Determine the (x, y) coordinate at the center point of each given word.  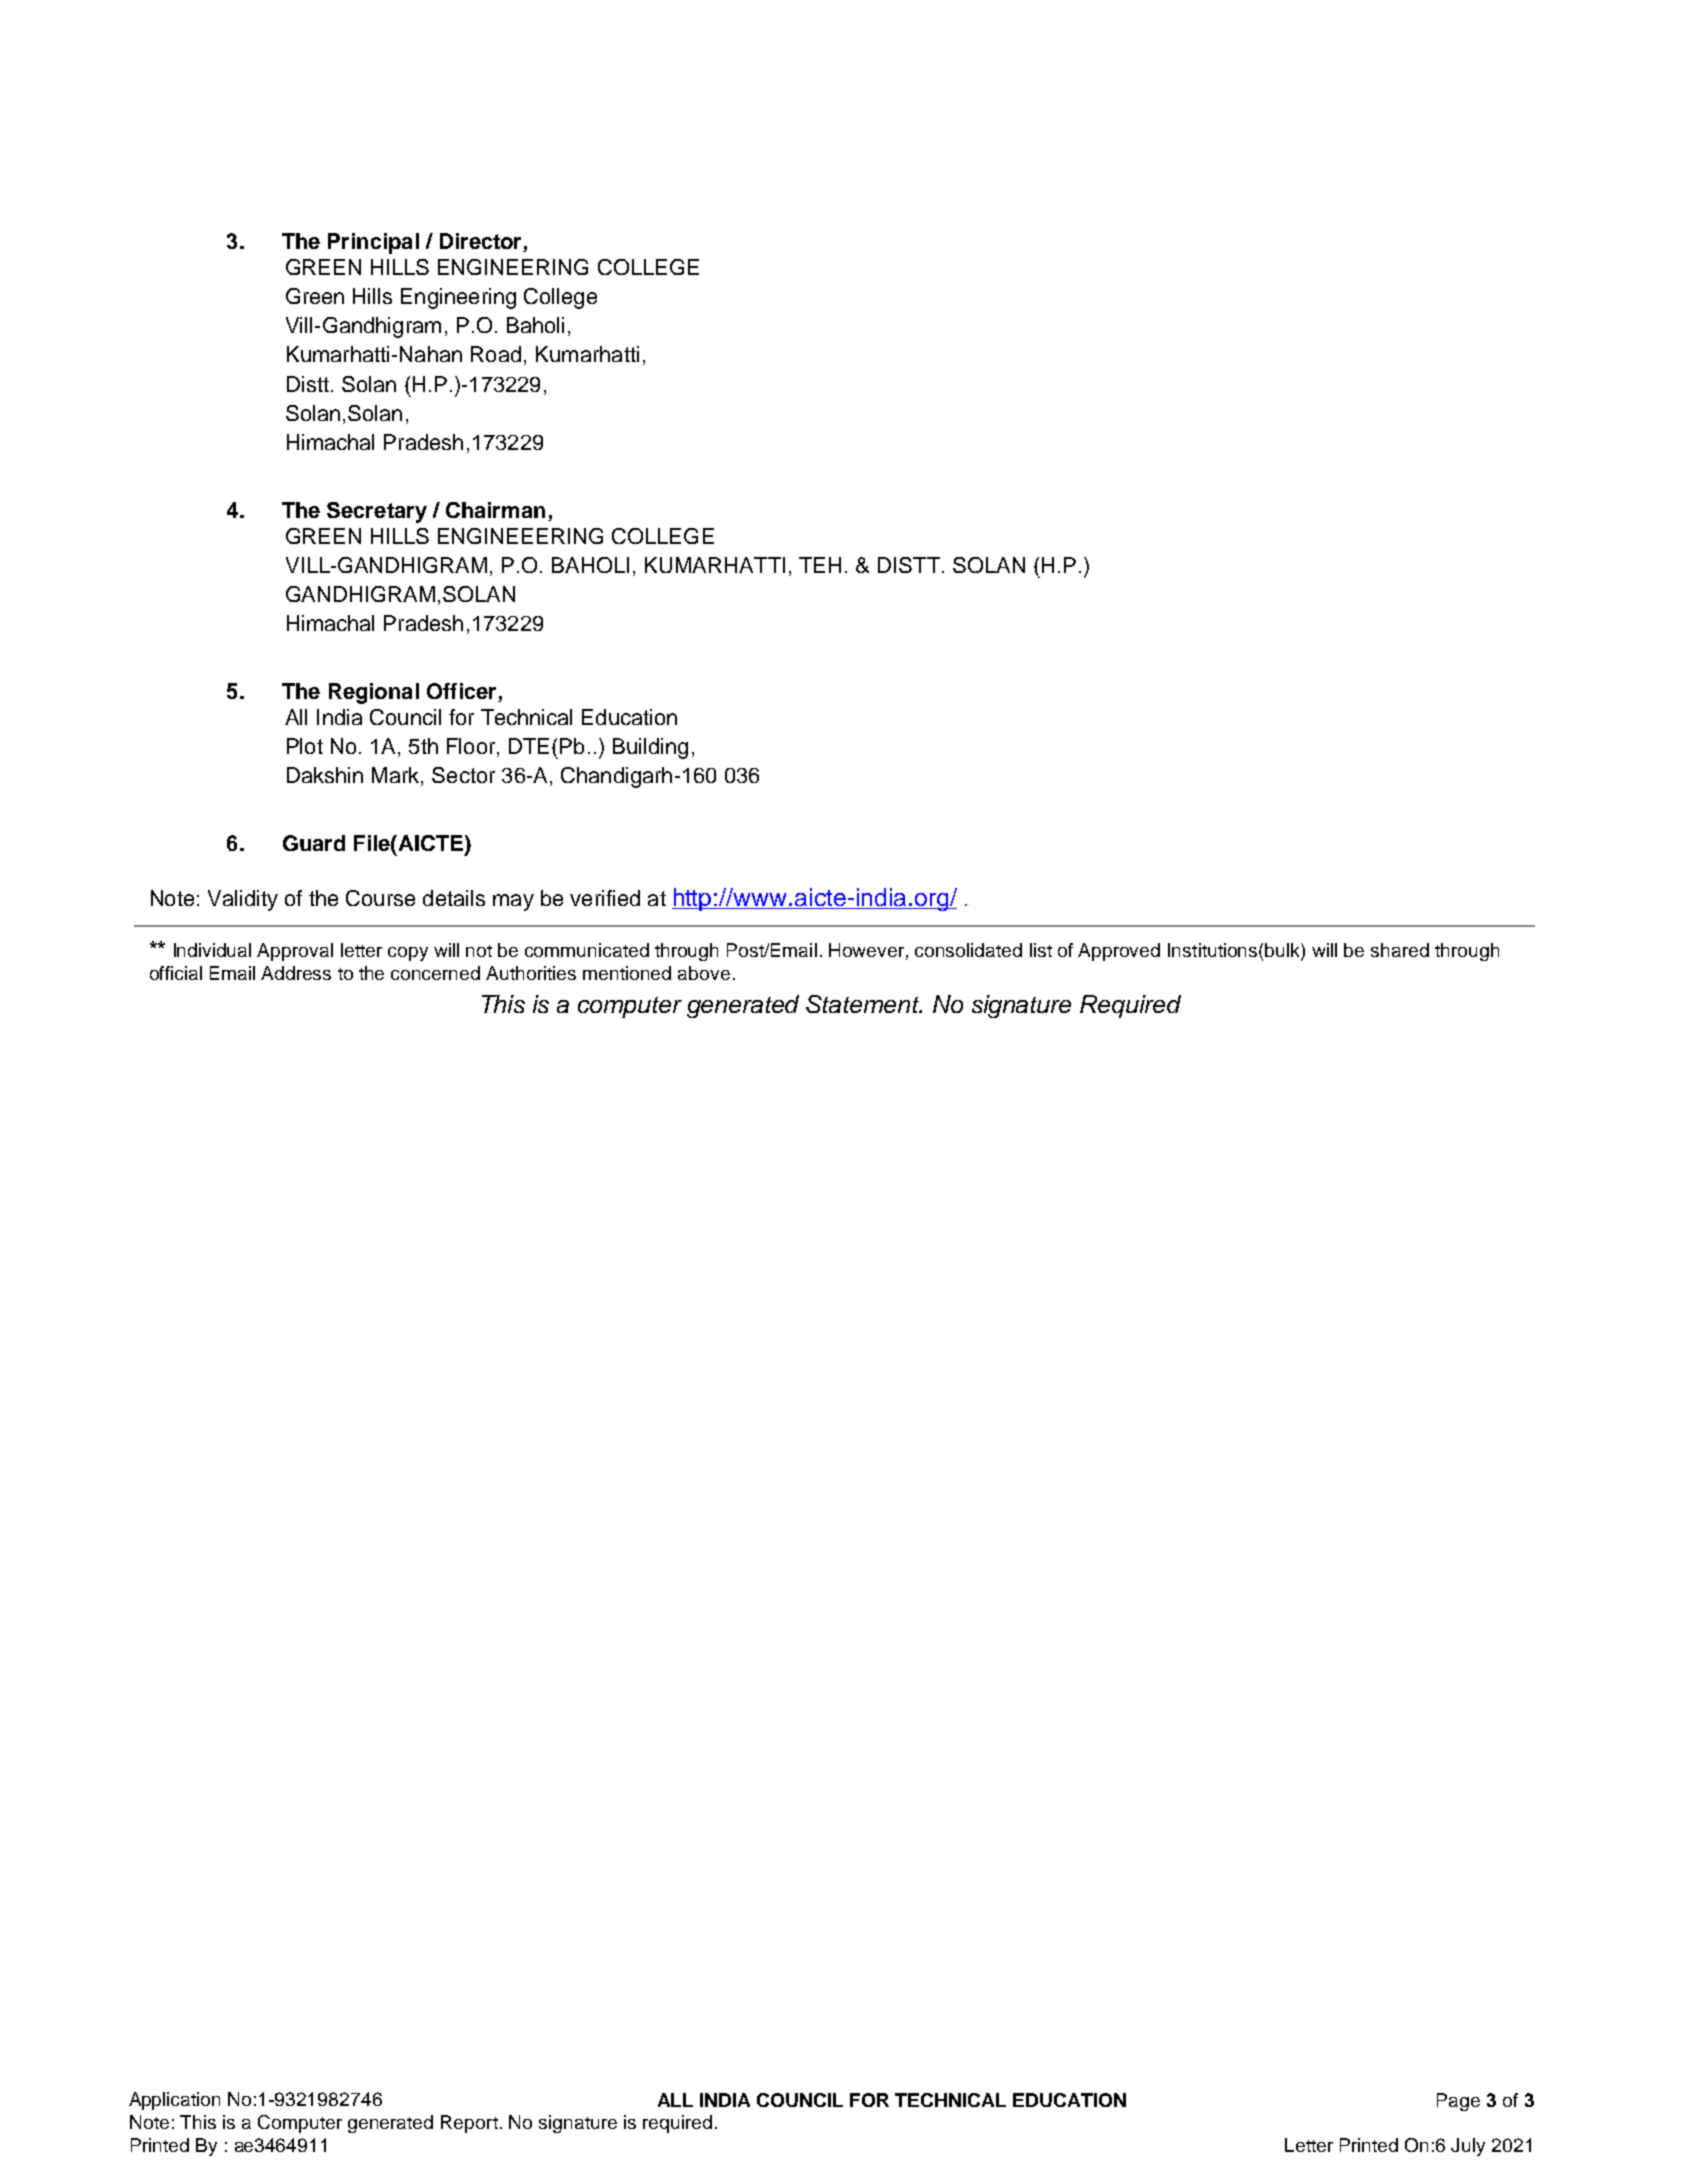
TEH (820, 565)
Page (1458, 2102)
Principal (373, 243)
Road (496, 354)
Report (469, 2124)
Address (296, 973)
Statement (864, 1004)
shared (1400, 950)
